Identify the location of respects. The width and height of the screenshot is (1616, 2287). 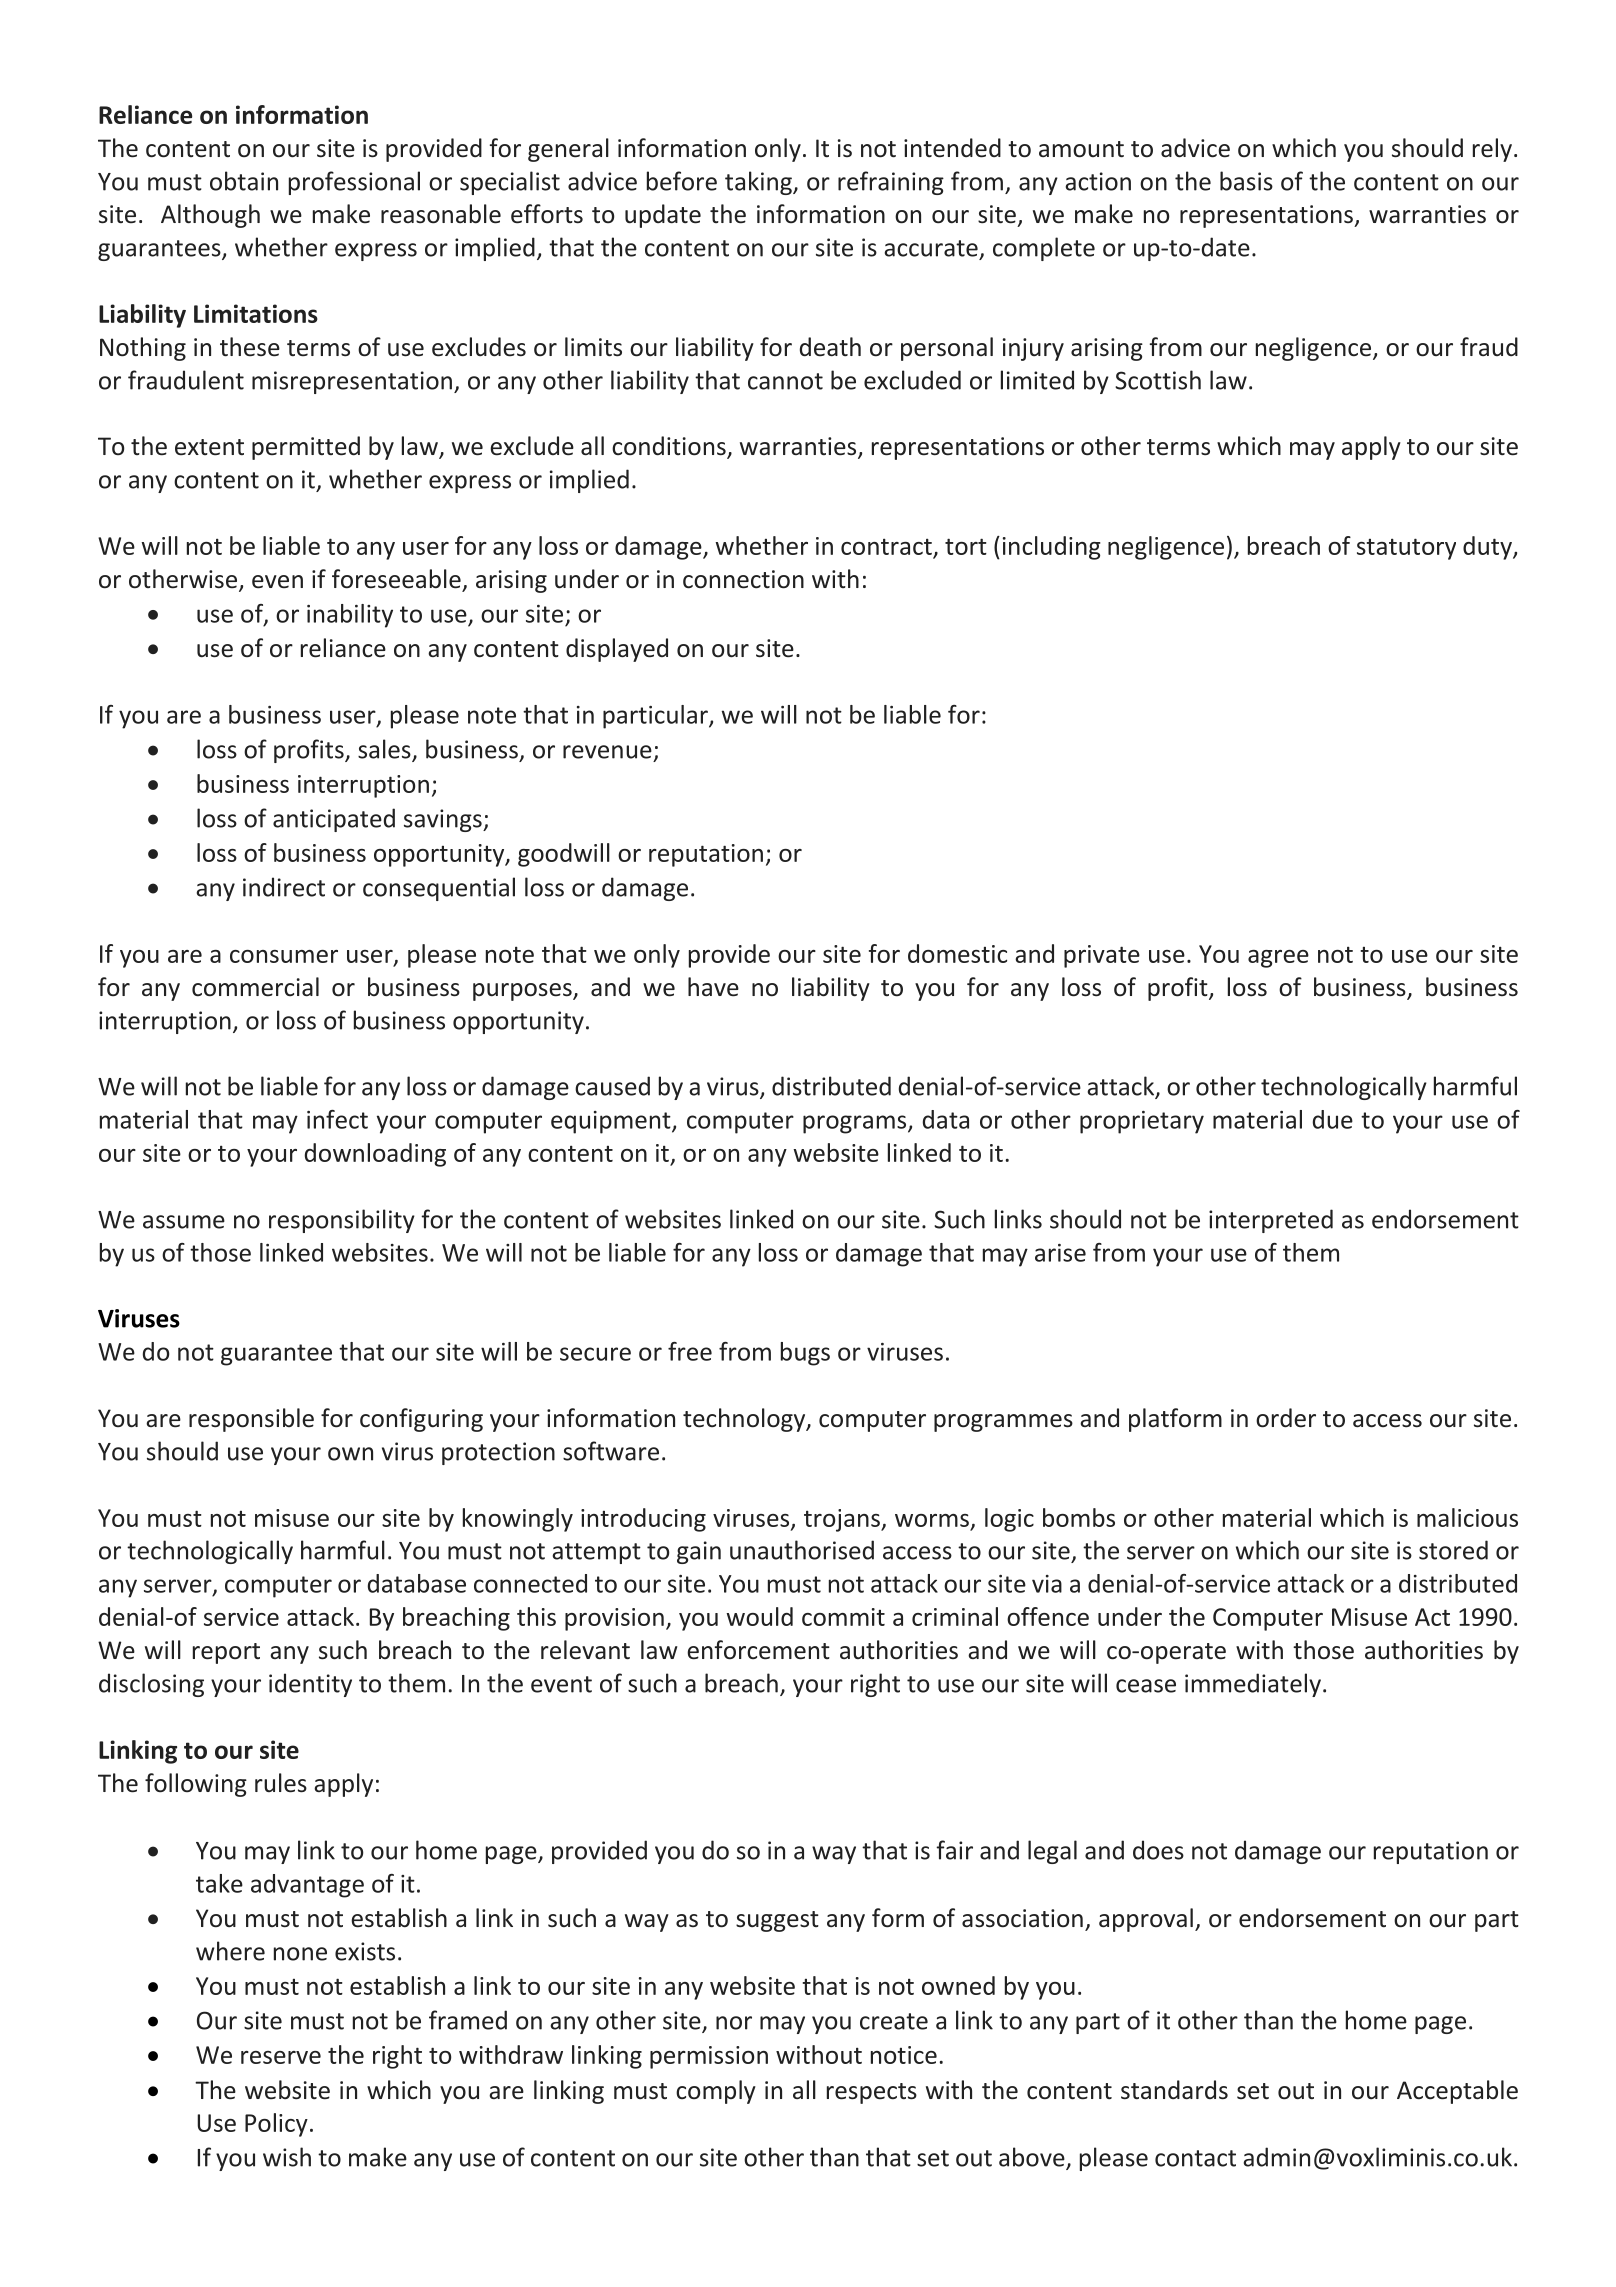
(872, 2093).
